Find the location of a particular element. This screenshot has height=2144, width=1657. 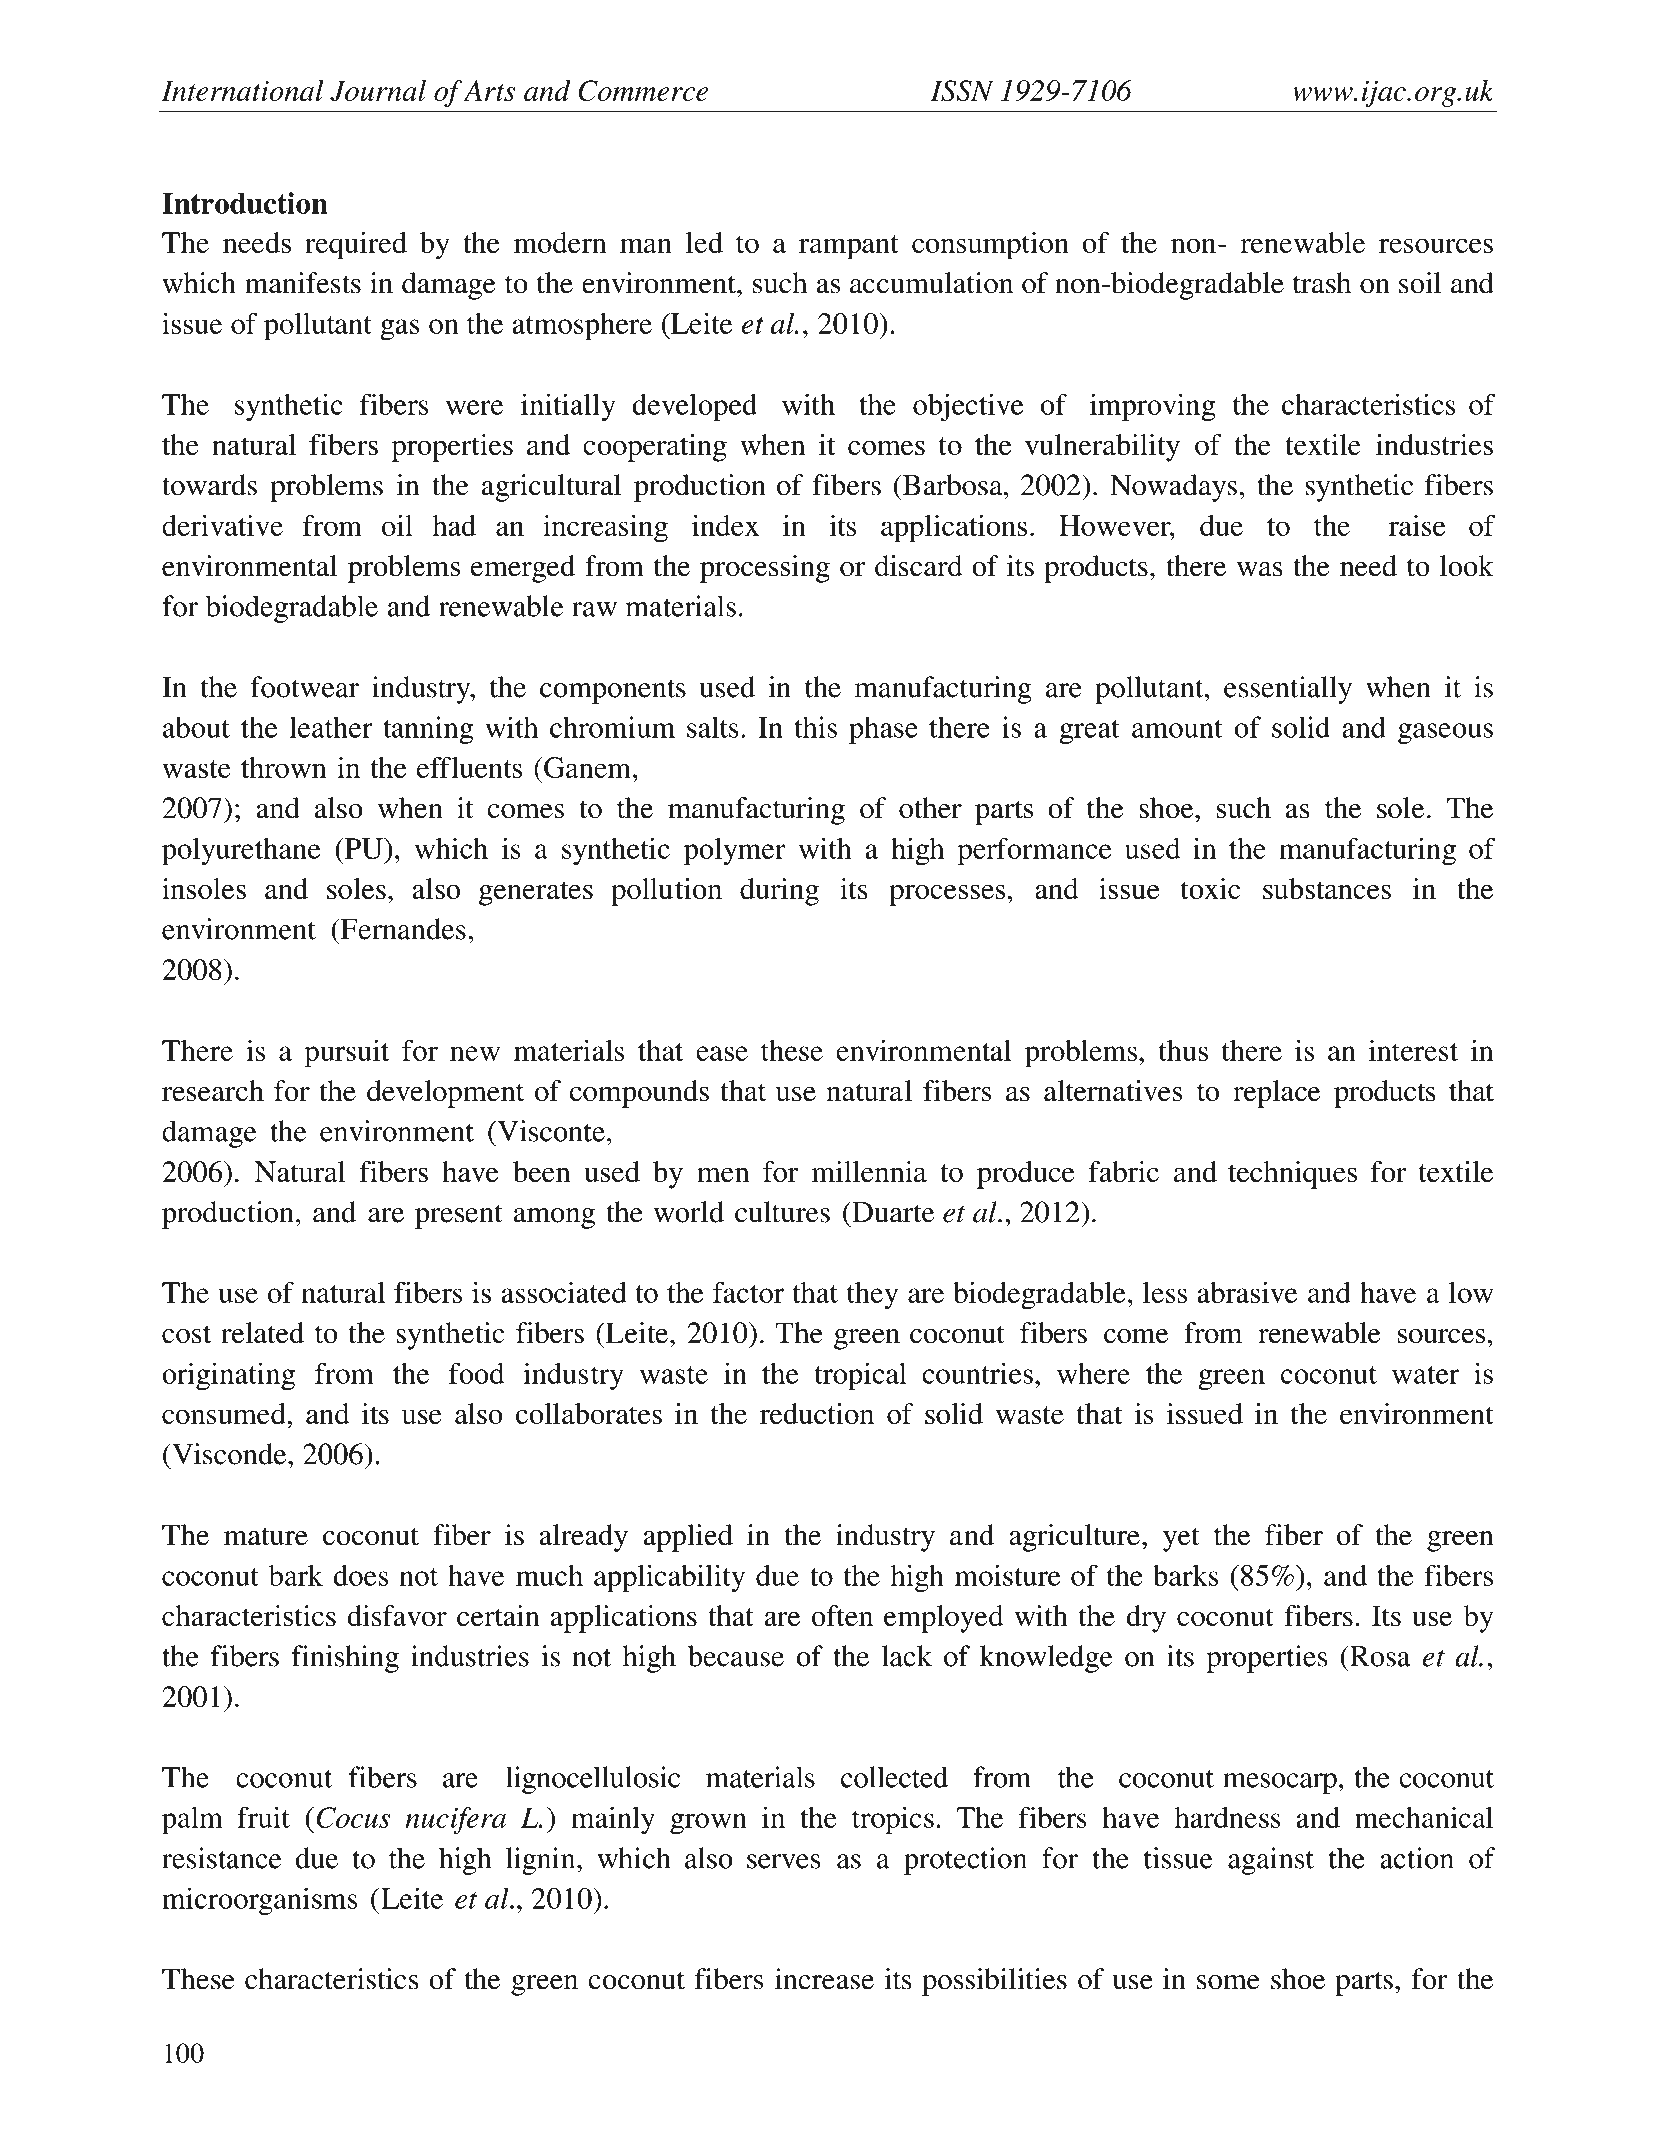

trash is located at coordinates (1322, 283).
